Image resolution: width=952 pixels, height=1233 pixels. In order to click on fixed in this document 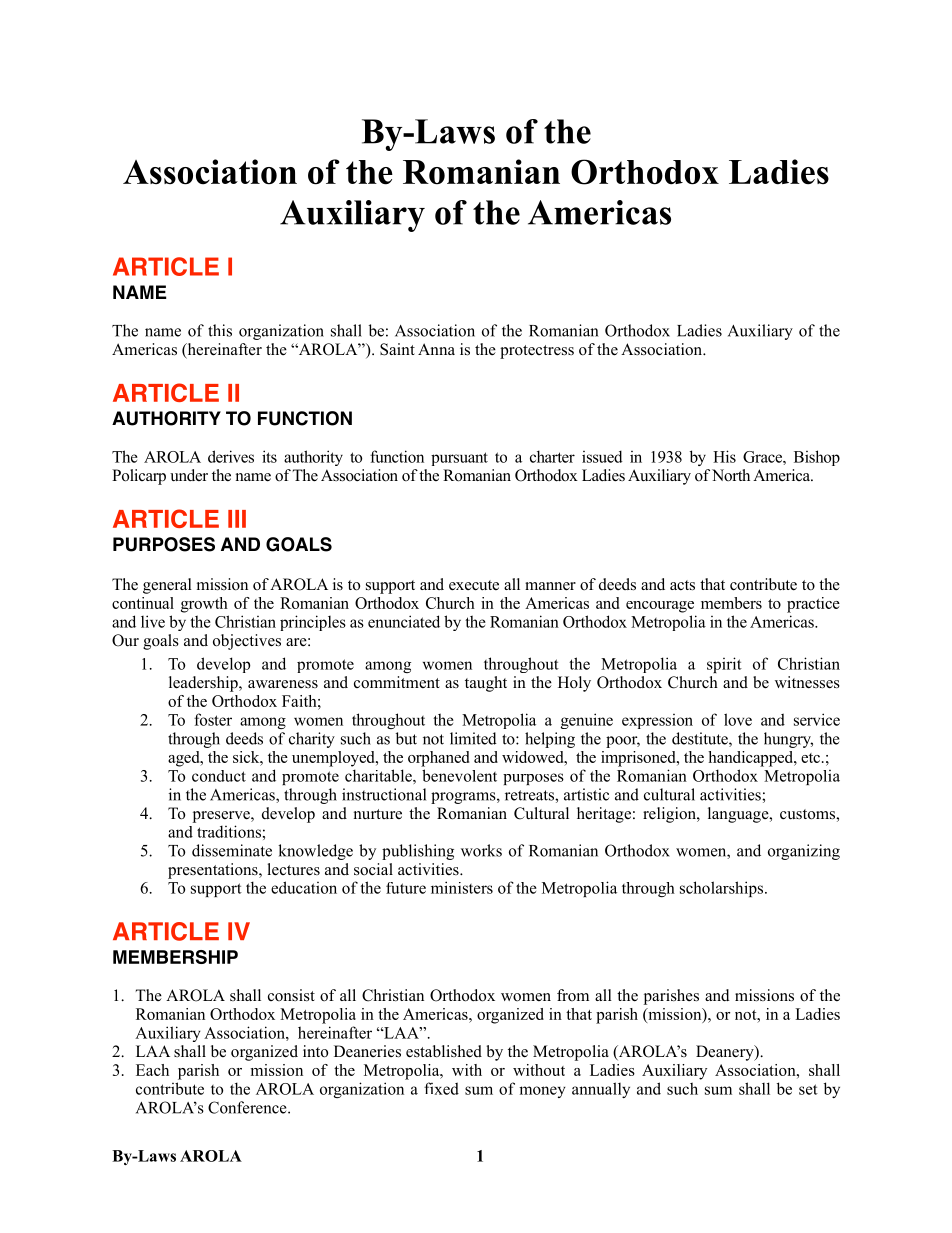, I will do `click(441, 1088)`.
